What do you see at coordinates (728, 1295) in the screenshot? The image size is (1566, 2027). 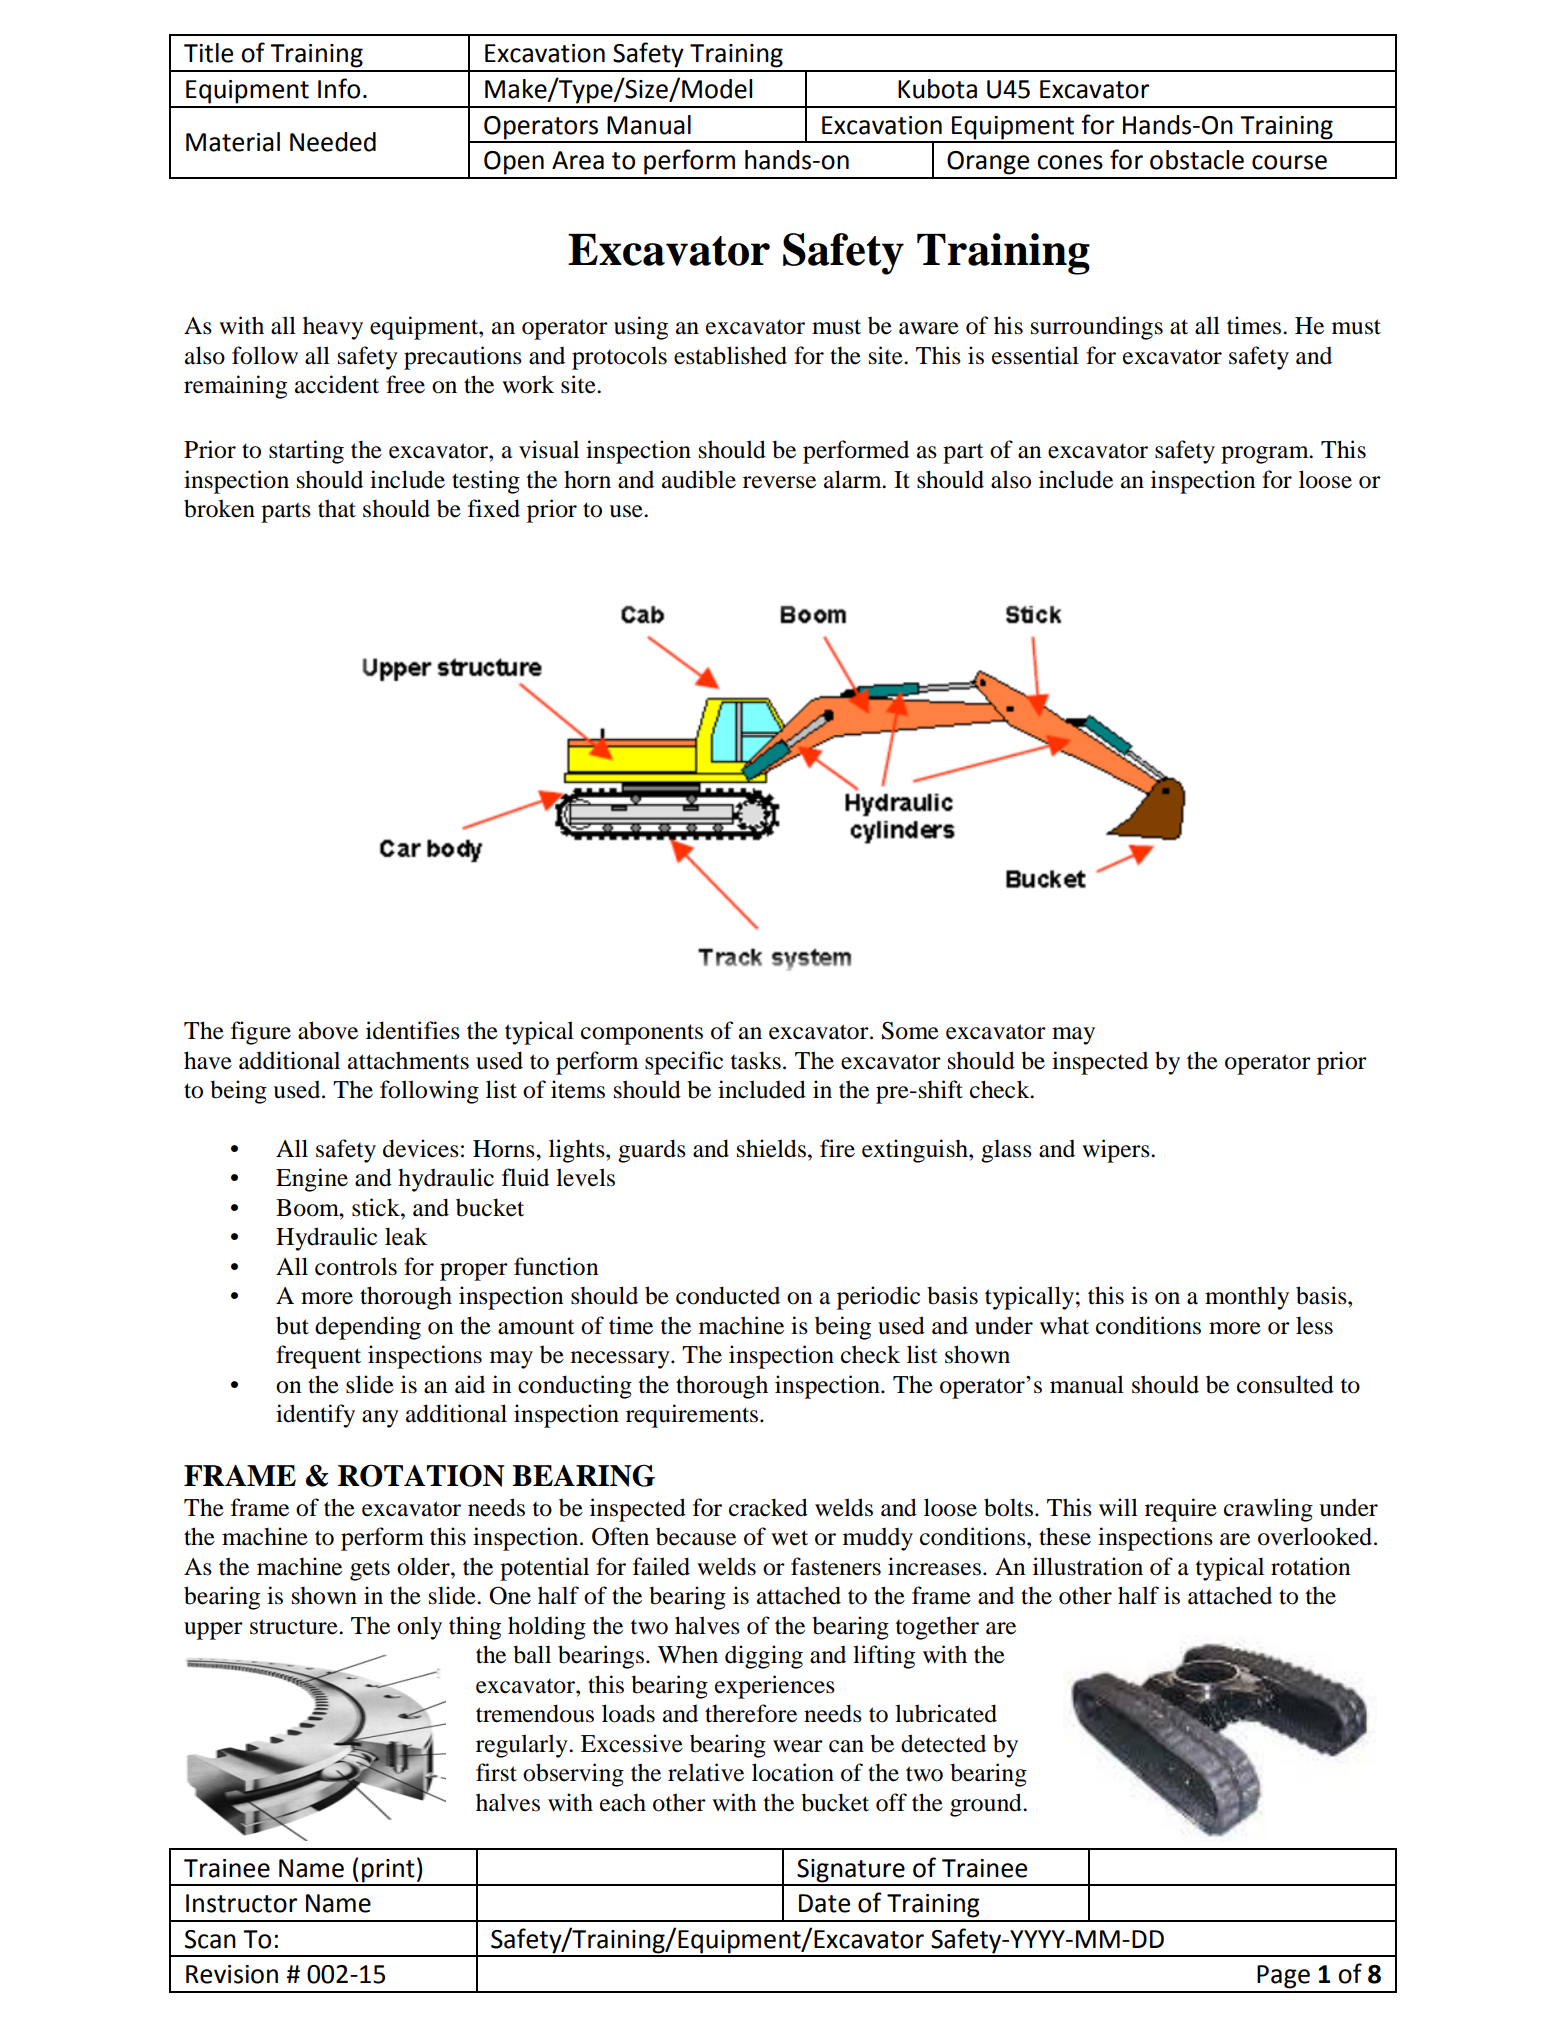 I see `conducted` at bounding box center [728, 1295].
